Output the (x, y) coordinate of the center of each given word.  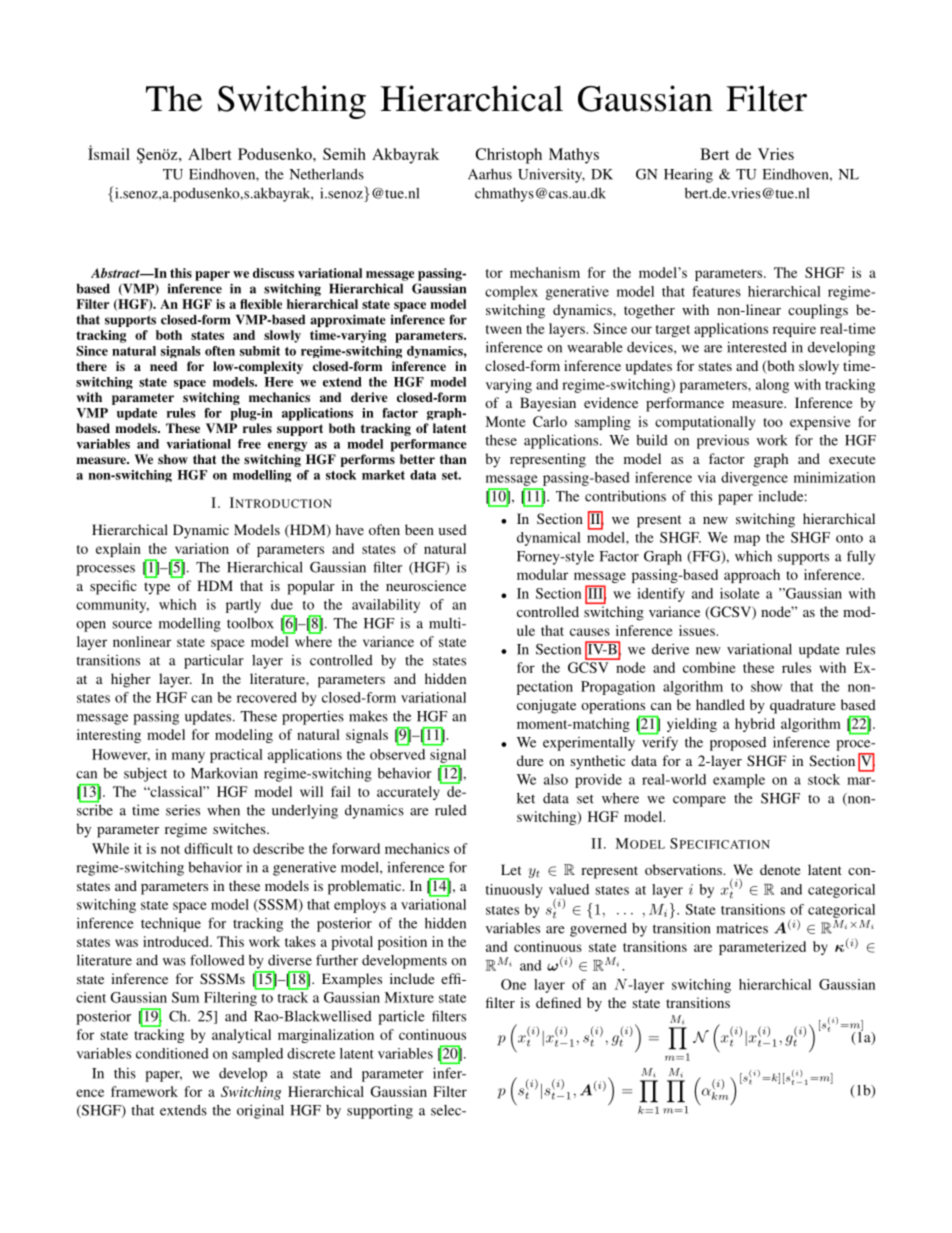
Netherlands (327, 174)
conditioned (172, 1053)
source (132, 625)
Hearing (688, 175)
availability (386, 606)
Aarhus (490, 174)
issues (698, 630)
